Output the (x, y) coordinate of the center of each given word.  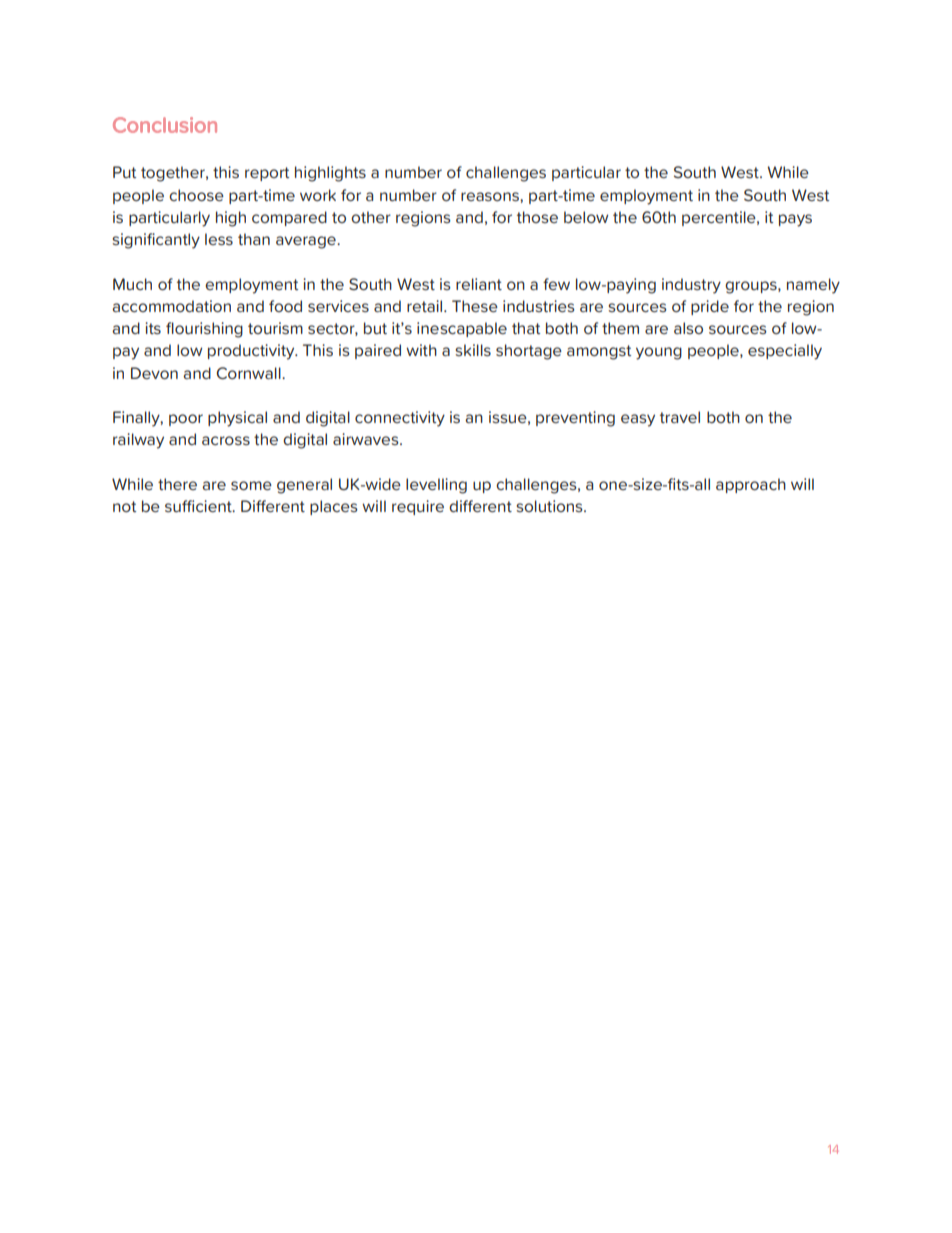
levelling (436, 486)
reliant (479, 284)
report (267, 174)
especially (785, 352)
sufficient (199, 506)
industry (691, 286)
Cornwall (250, 373)
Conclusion (165, 125)
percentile (720, 218)
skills (473, 350)
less (219, 239)
